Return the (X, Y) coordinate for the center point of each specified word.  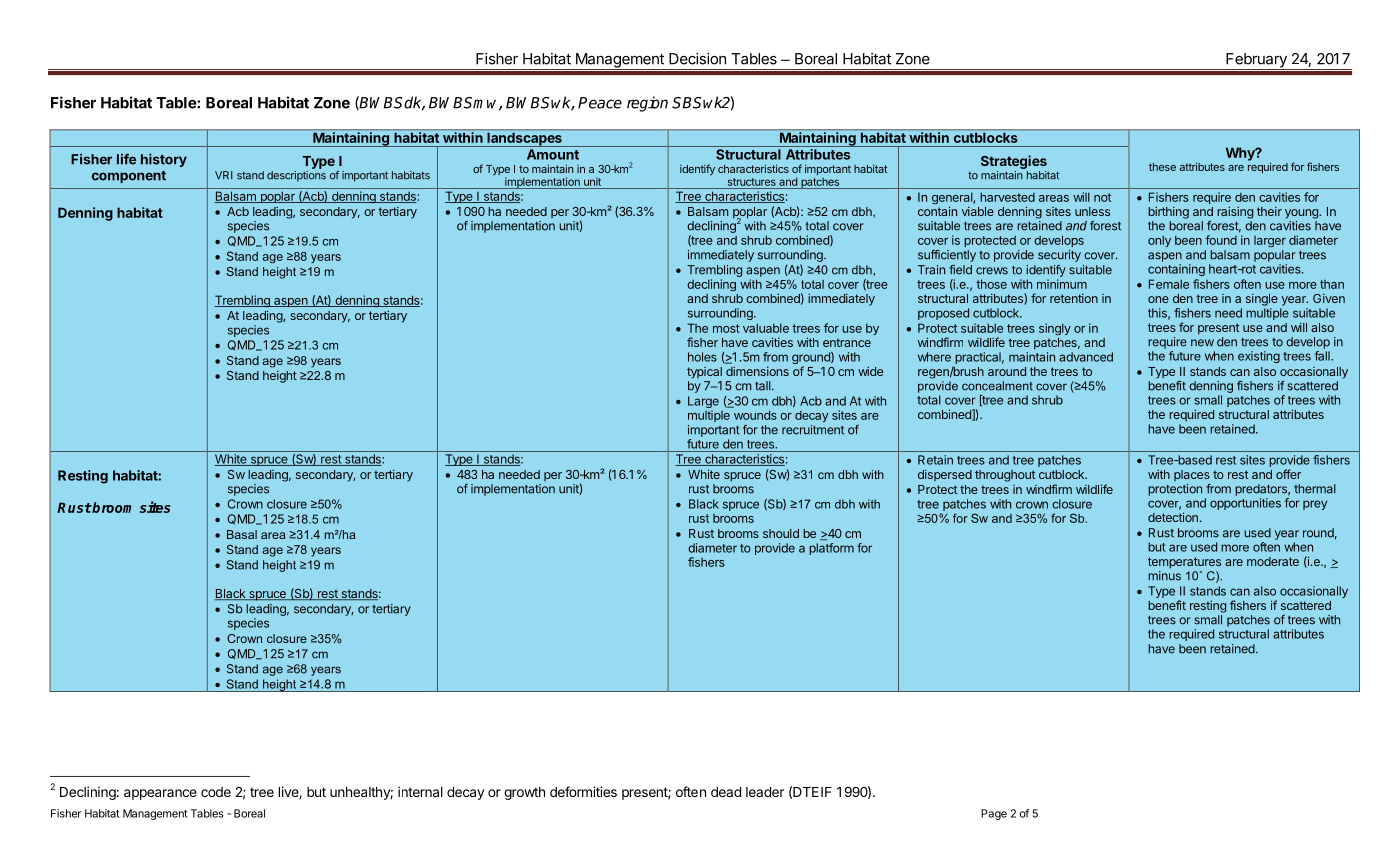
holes (702, 357)
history (164, 160)
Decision (697, 59)
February (1256, 61)
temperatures (1184, 563)
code (216, 792)
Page (994, 814)
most (726, 328)
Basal (242, 534)
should (781, 533)
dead (726, 792)
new (1202, 343)
